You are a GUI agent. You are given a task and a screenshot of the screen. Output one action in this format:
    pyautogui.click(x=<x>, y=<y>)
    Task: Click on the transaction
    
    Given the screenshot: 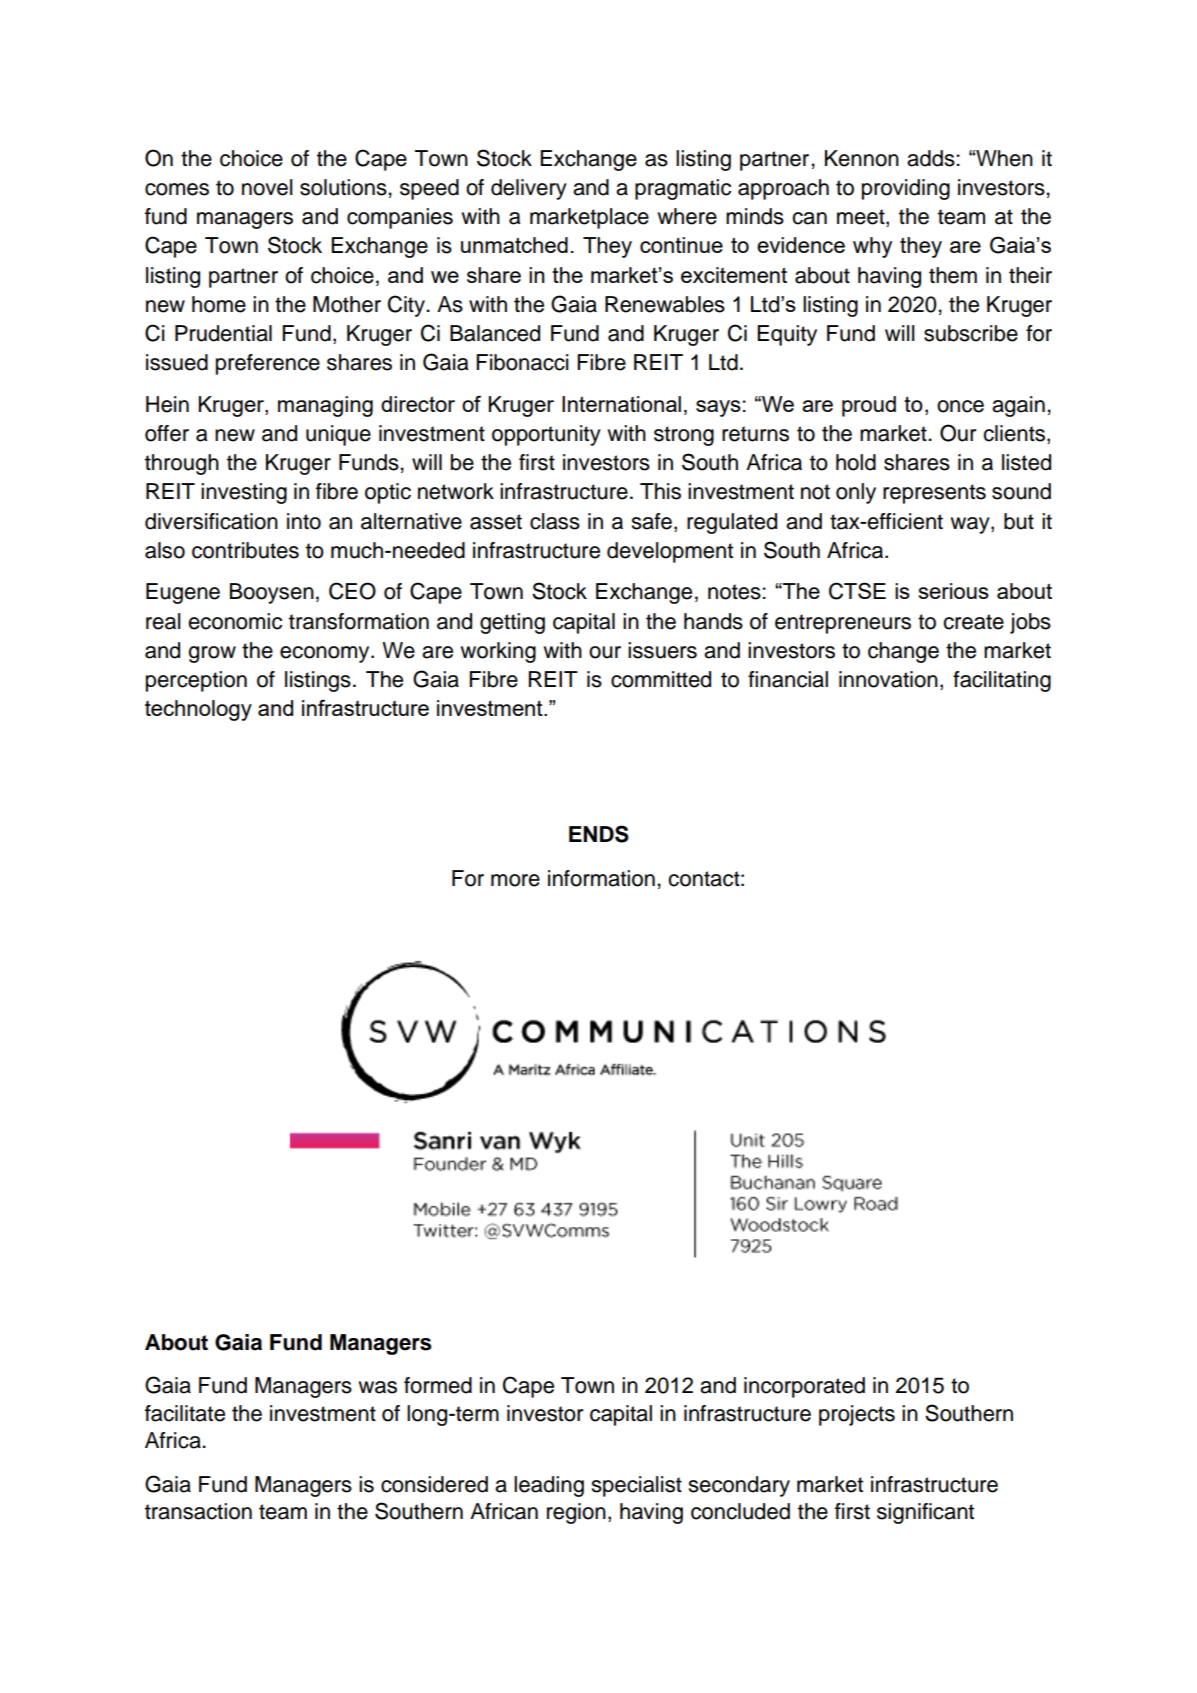 What is the action you would take?
    pyautogui.click(x=198, y=1511)
